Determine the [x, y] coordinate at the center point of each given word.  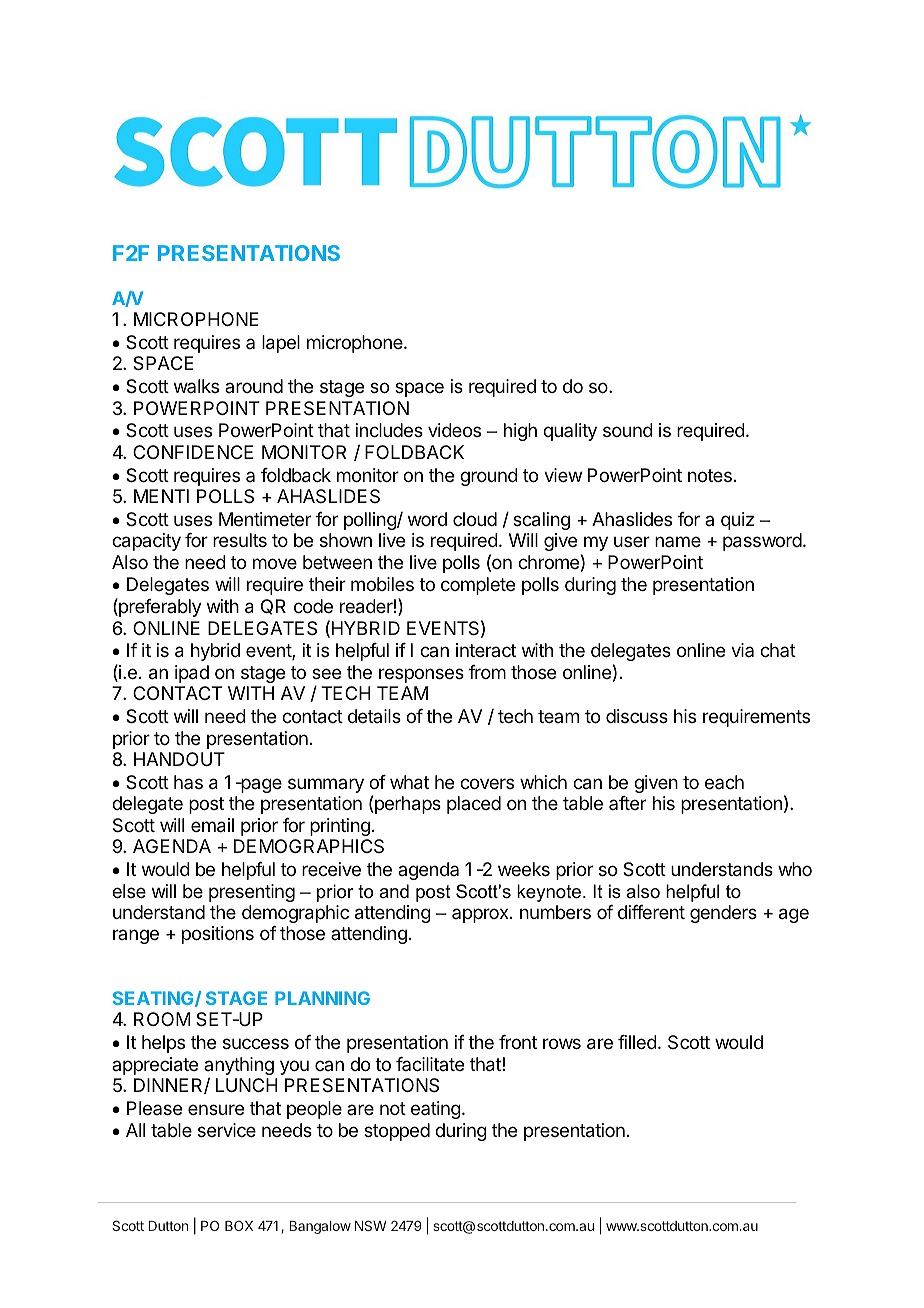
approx [481, 915]
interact [486, 650]
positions [218, 935]
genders [723, 914]
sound [628, 430]
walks [196, 386]
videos [454, 430]
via [742, 650]
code [313, 606]
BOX [239, 1225]
